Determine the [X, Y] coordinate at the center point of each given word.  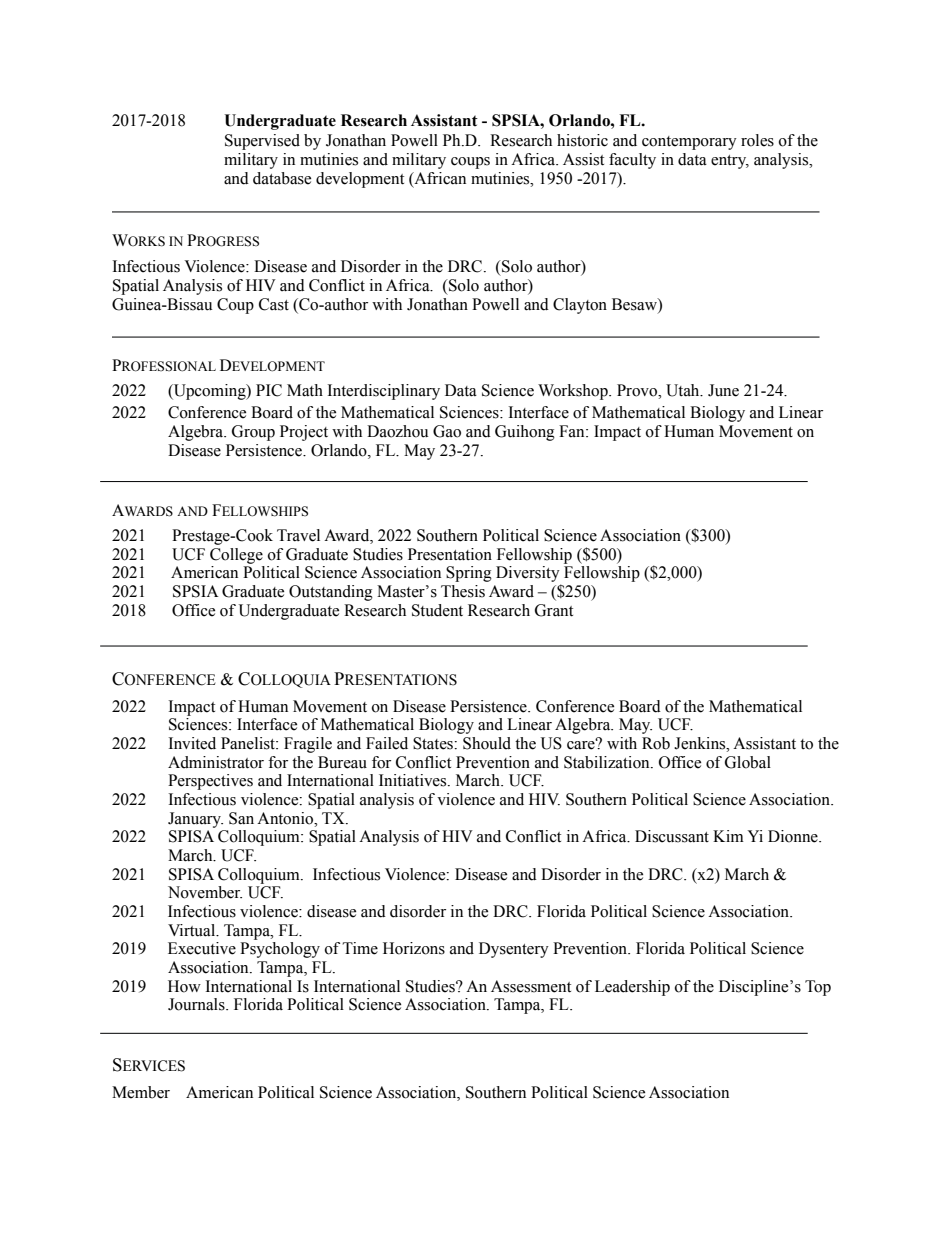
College [236, 556]
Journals [197, 1004]
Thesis [463, 591]
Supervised [262, 142]
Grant [554, 610]
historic [582, 140]
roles [757, 140]
